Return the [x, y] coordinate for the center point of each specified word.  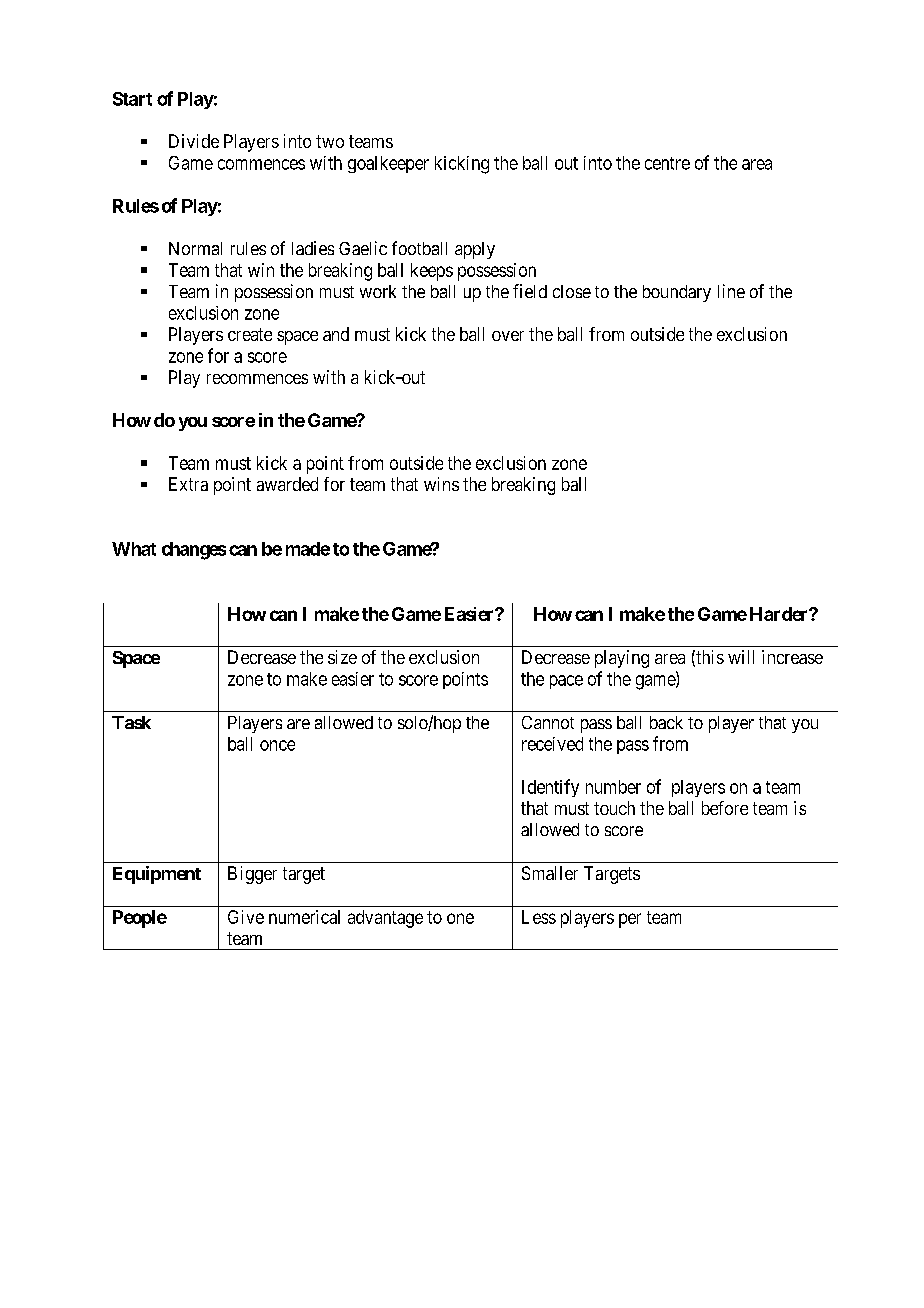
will [741, 657]
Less [539, 917]
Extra [188, 484]
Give [246, 917]
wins [441, 484]
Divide [194, 141]
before [725, 808]
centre [667, 163]
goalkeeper [388, 164]
